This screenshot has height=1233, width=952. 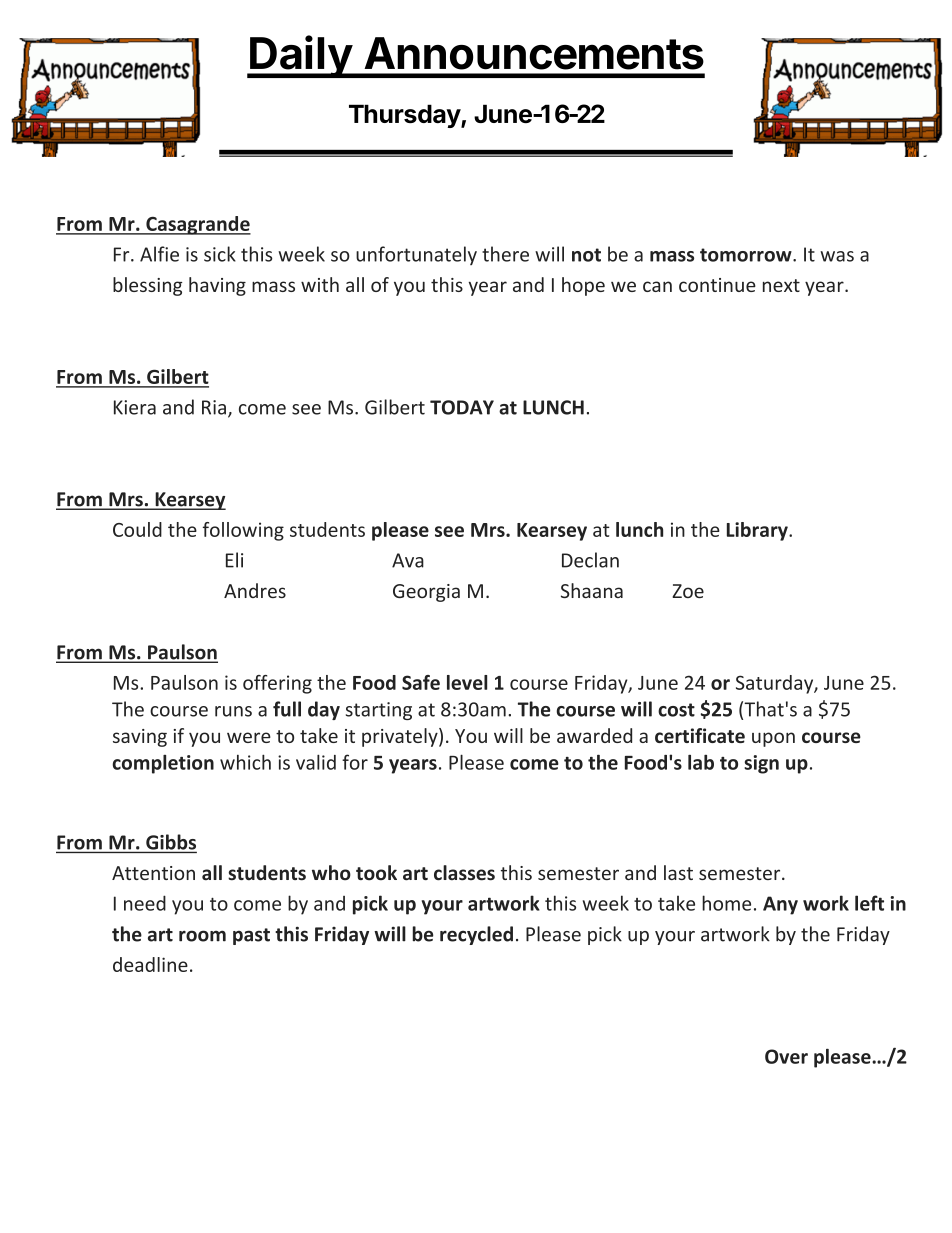 I want to click on level, so click(x=467, y=682).
